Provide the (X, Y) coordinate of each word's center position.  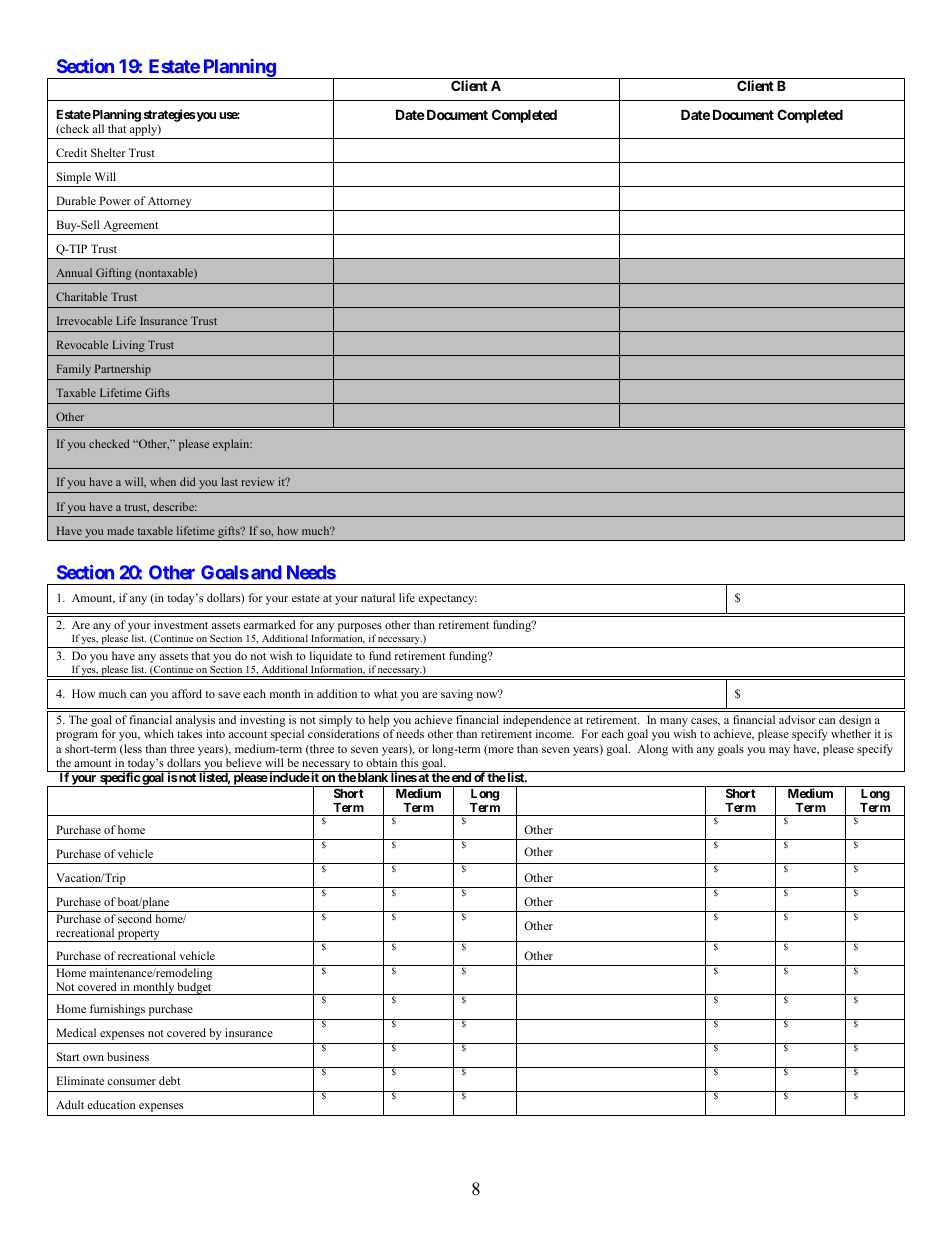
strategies (169, 115)
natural (378, 597)
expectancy (447, 600)
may (779, 751)
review (258, 481)
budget (194, 988)
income (555, 733)
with (682, 748)
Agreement (131, 228)
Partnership (123, 370)
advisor (797, 719)
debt (169, 1080)
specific (119, 779)
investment (181, 624)
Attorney (170, 204)
